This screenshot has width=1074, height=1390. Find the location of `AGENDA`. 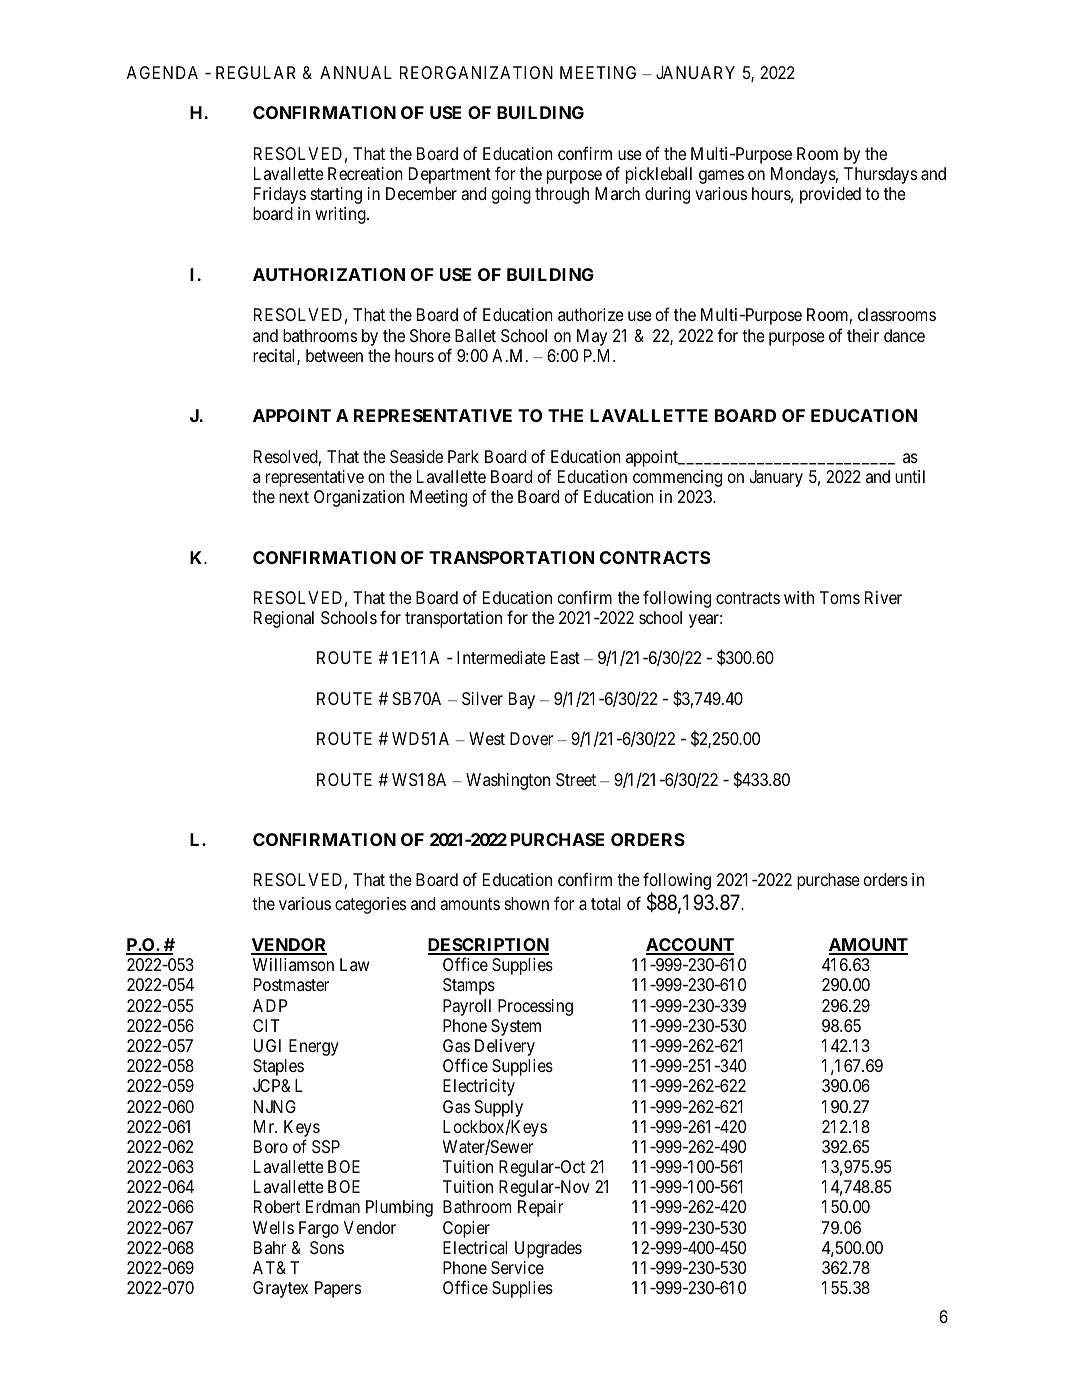

AGENDA is located at coordinates (162, 72).
